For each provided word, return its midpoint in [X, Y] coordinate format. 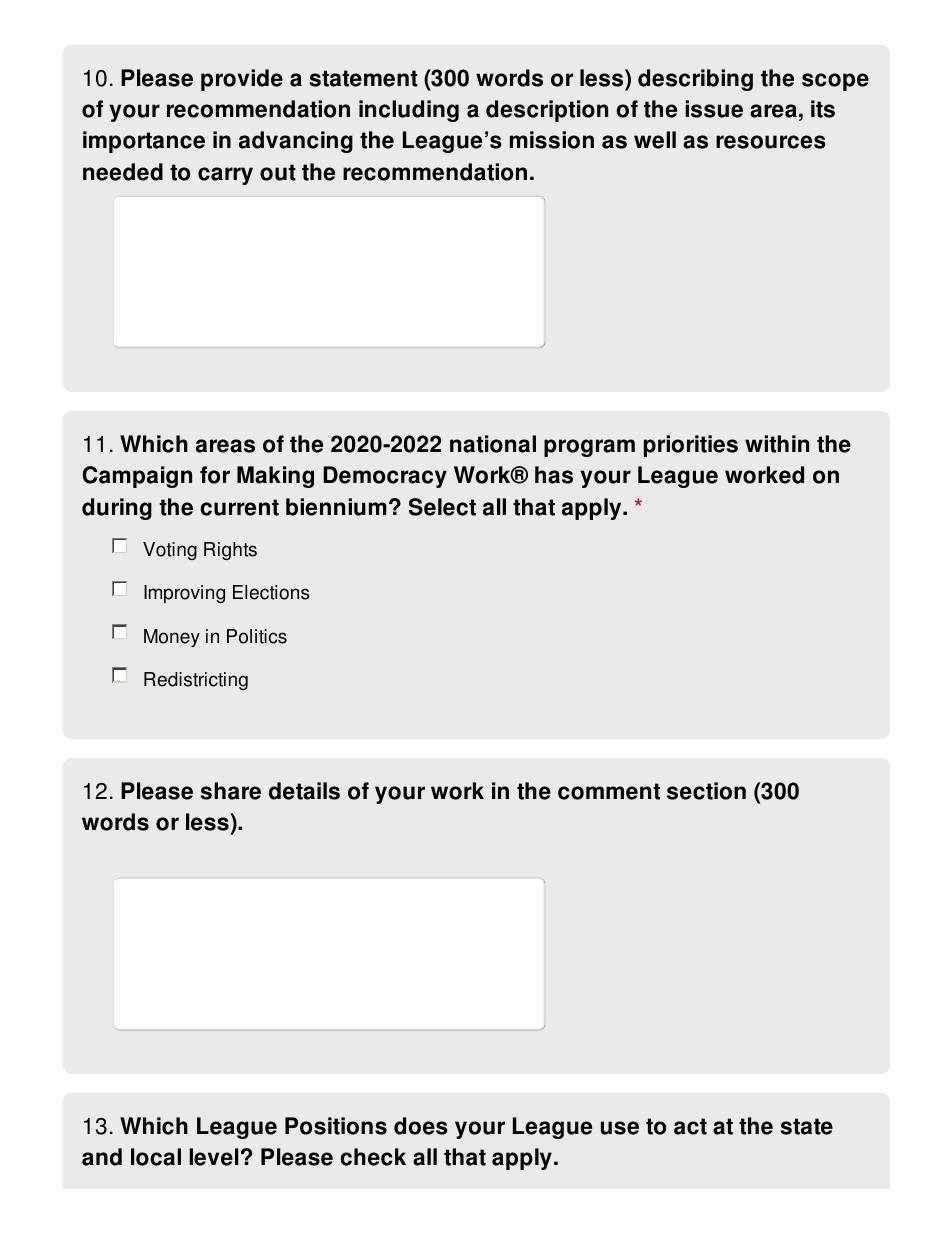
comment [609, 791]
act [690, 1126]
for [215, 475]
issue [714, 109]
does [421, 1126]
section [706, 791]
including [409, 111]
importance [144, 142]
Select [442, 507]
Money [172, 638]
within [777, 444]
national [493, 444]
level [213, 1157]
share [231, 791]
